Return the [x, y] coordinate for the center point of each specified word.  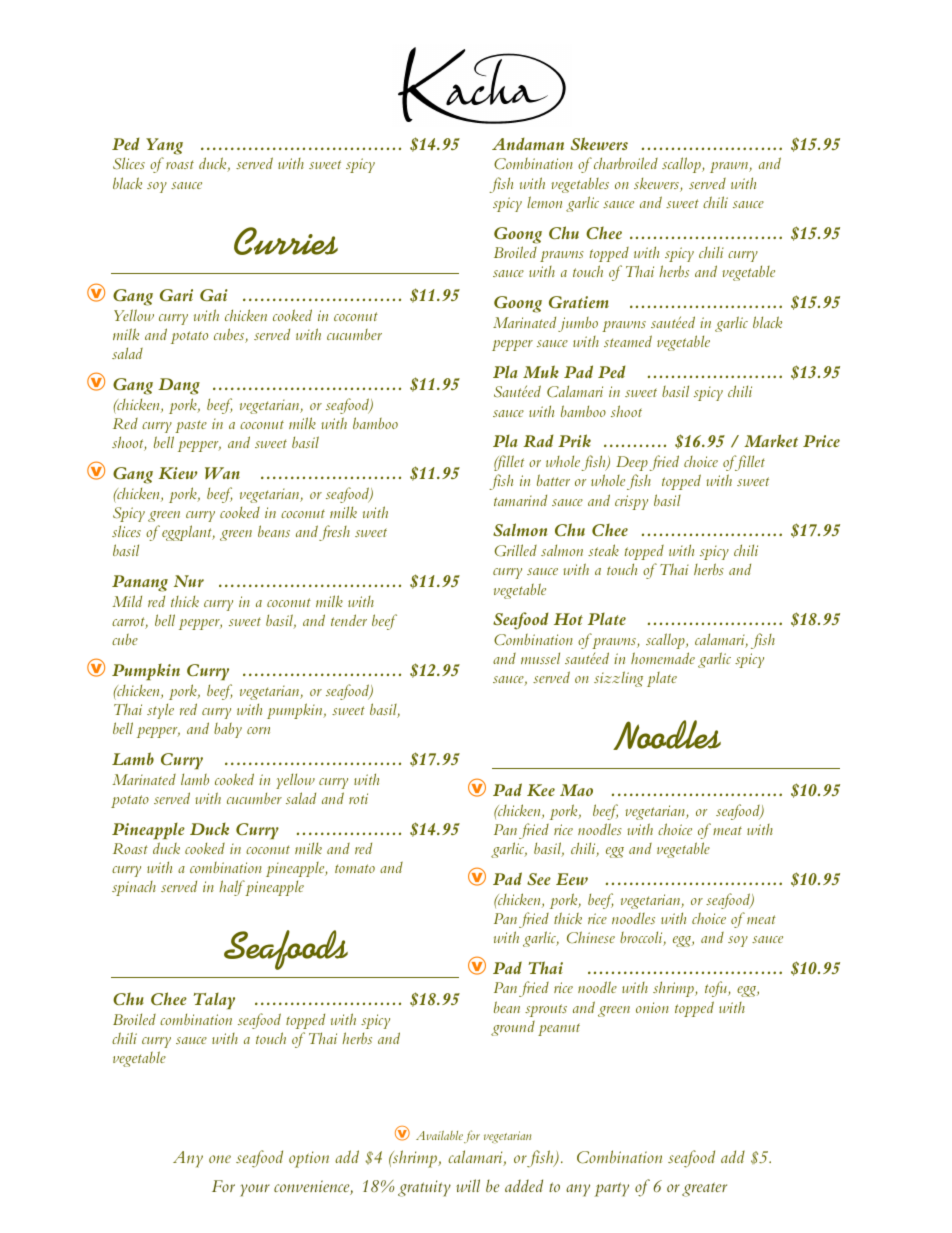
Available [439, 1135]
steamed [628, 341]
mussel [540, 658]
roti [358, 798]
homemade [663, 658]
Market [771, 440]
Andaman [528, 143]
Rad [538, 440]
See [539, 879]
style [160, 711]
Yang [164, 146]
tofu [717, 989]
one [220, 1159]
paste [191, 426]
